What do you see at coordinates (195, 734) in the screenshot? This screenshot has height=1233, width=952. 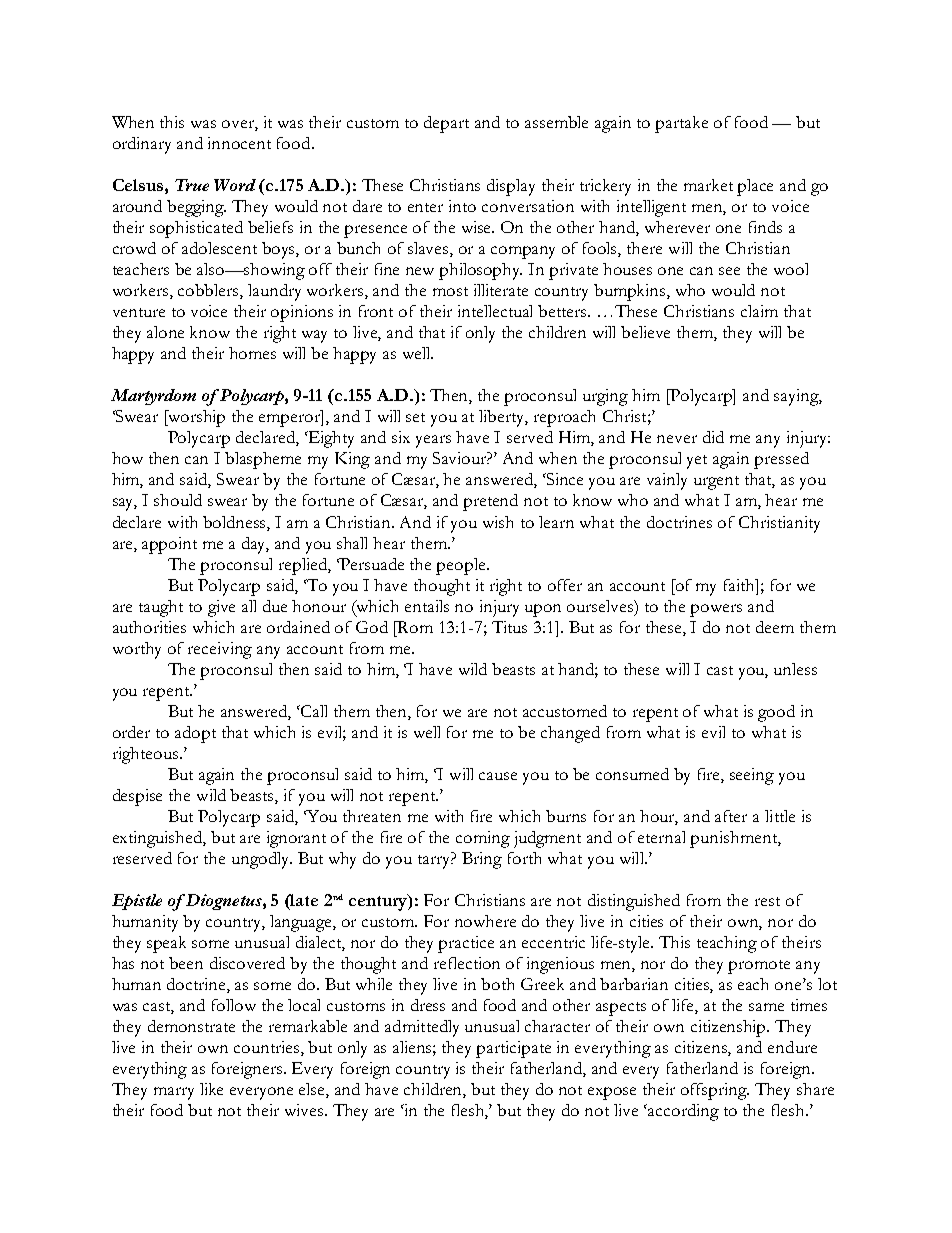 I see `adopt` at bounding box center [195, 734].
